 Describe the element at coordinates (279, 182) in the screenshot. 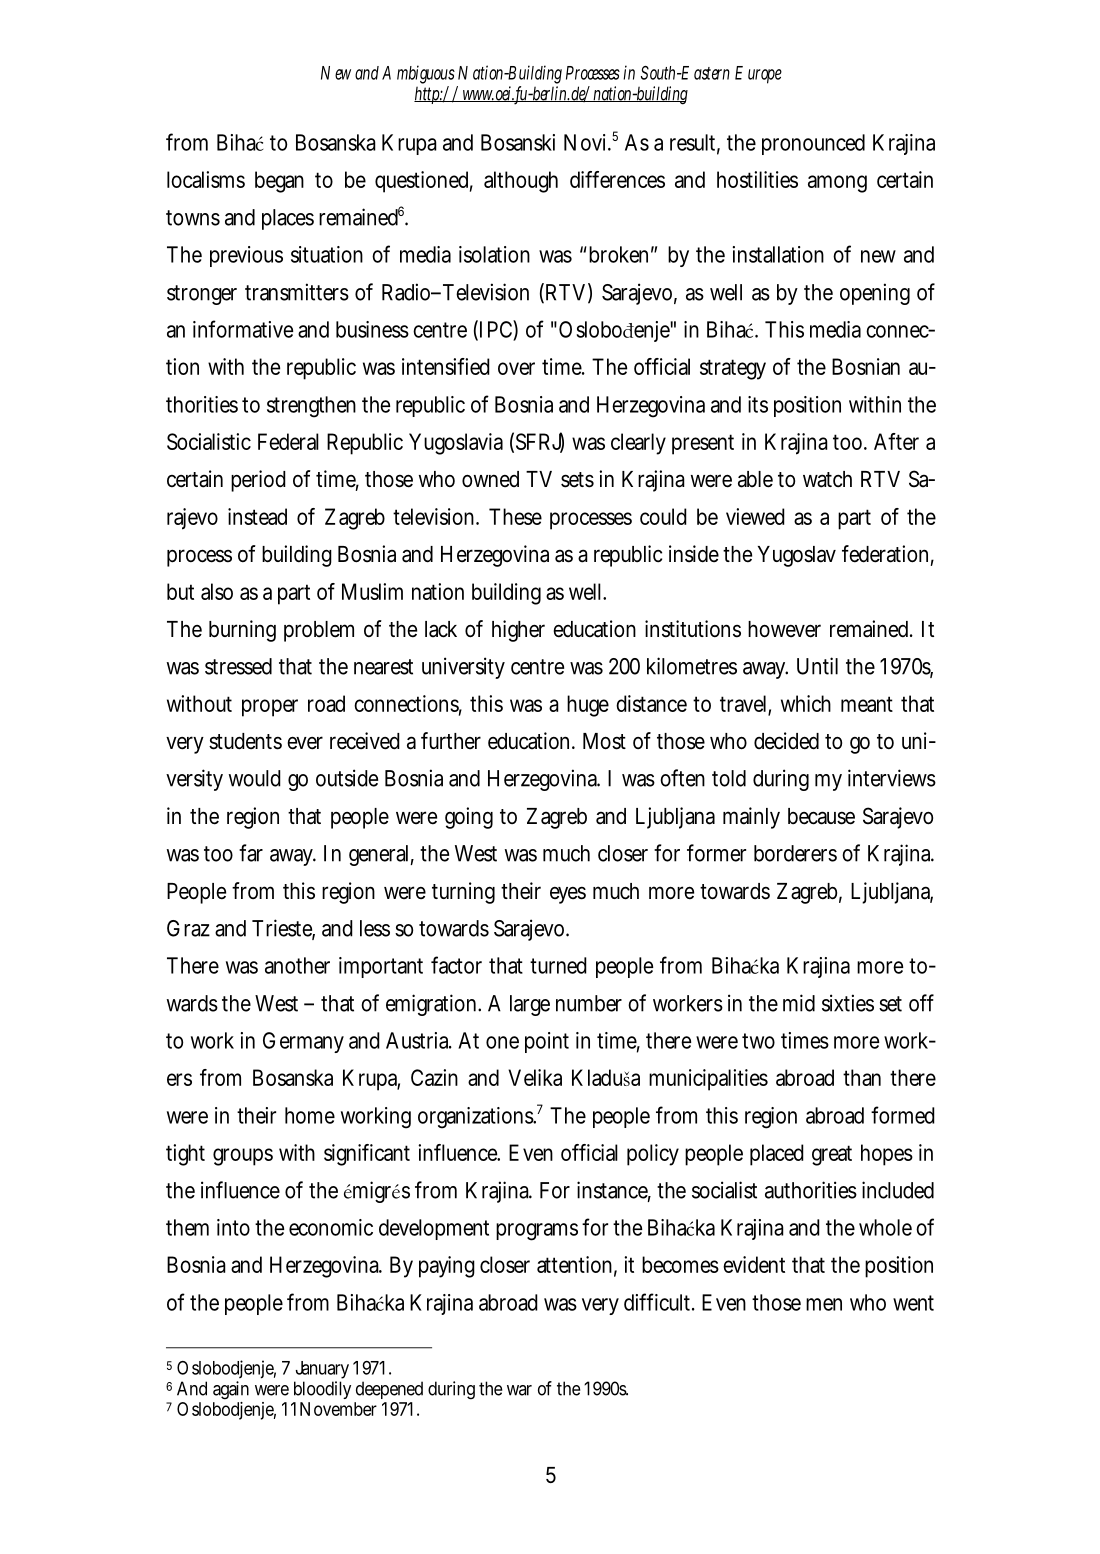

I see `began` at that location.
